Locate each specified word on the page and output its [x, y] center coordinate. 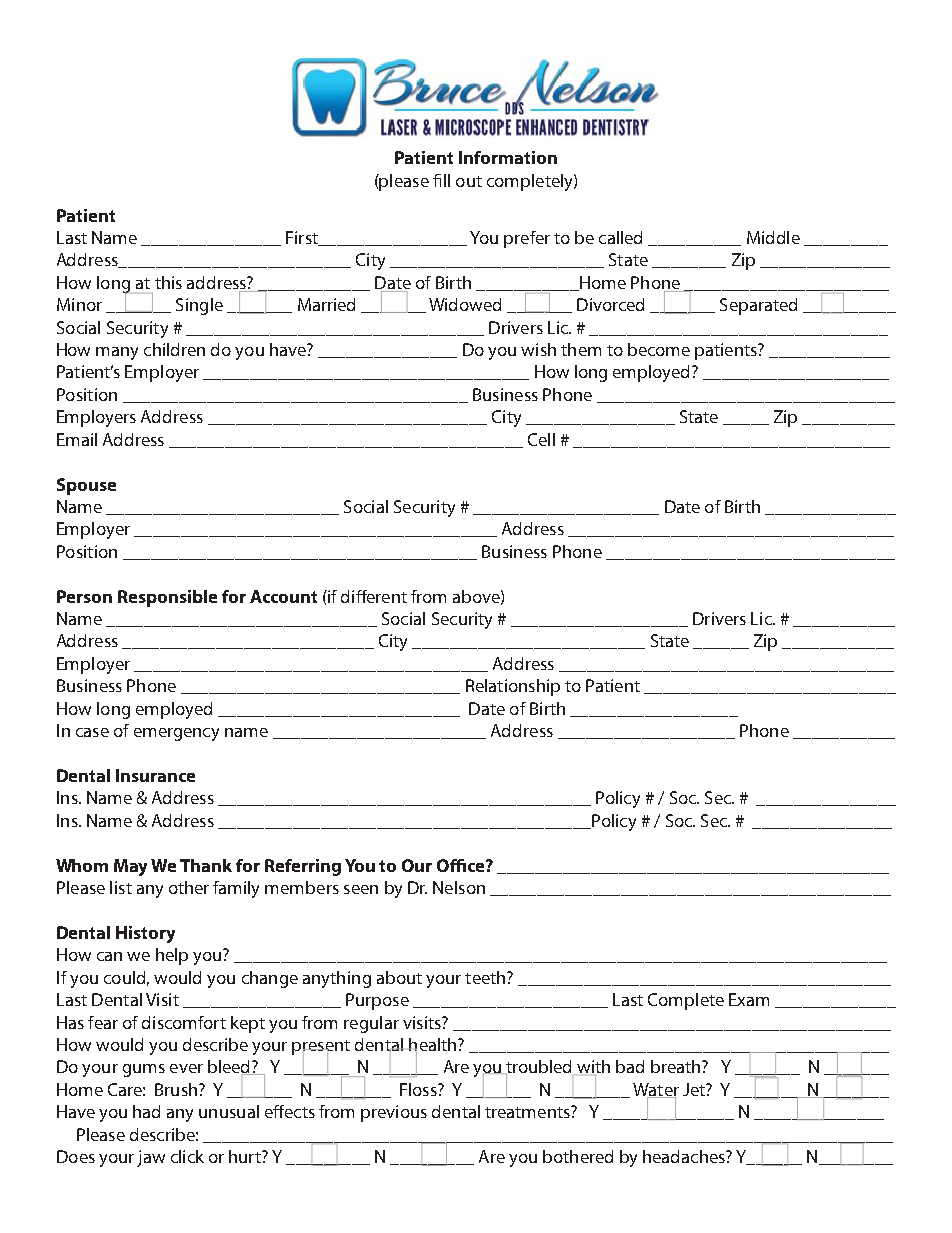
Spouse [86, 486]
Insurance [155, 775]
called [620, 237]
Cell [541, 439]
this [168, 282]
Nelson [459, 887]
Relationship [513, 687]
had [146, 1111]
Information [508, 157]
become [659, 349]
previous [394, 1113]
